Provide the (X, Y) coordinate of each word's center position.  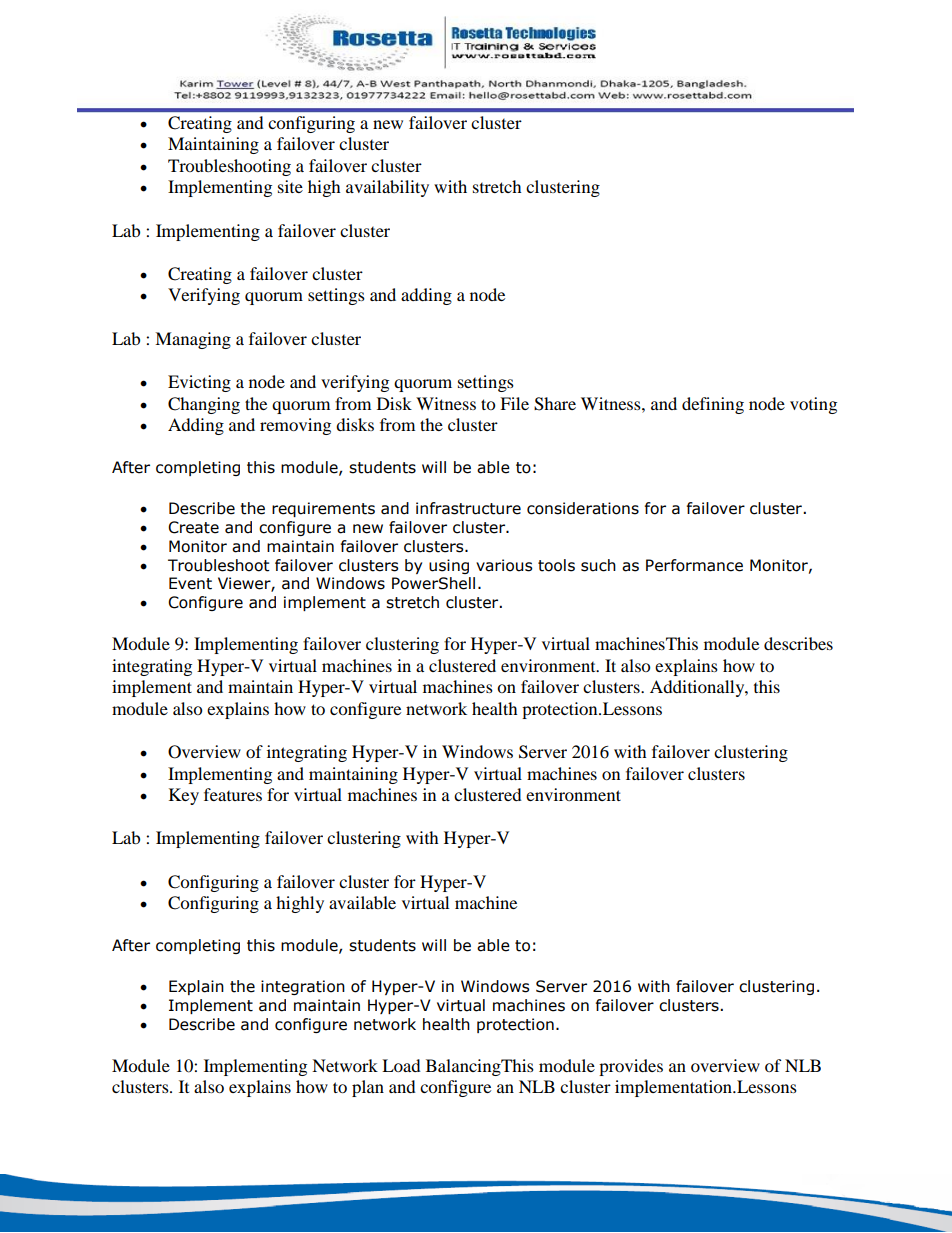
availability (387, 188)
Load (401, 1065)
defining (713, 405)
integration (303, 987)
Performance (694, 565)
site (290, 186)
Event (190, 583)
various (504, 565)
